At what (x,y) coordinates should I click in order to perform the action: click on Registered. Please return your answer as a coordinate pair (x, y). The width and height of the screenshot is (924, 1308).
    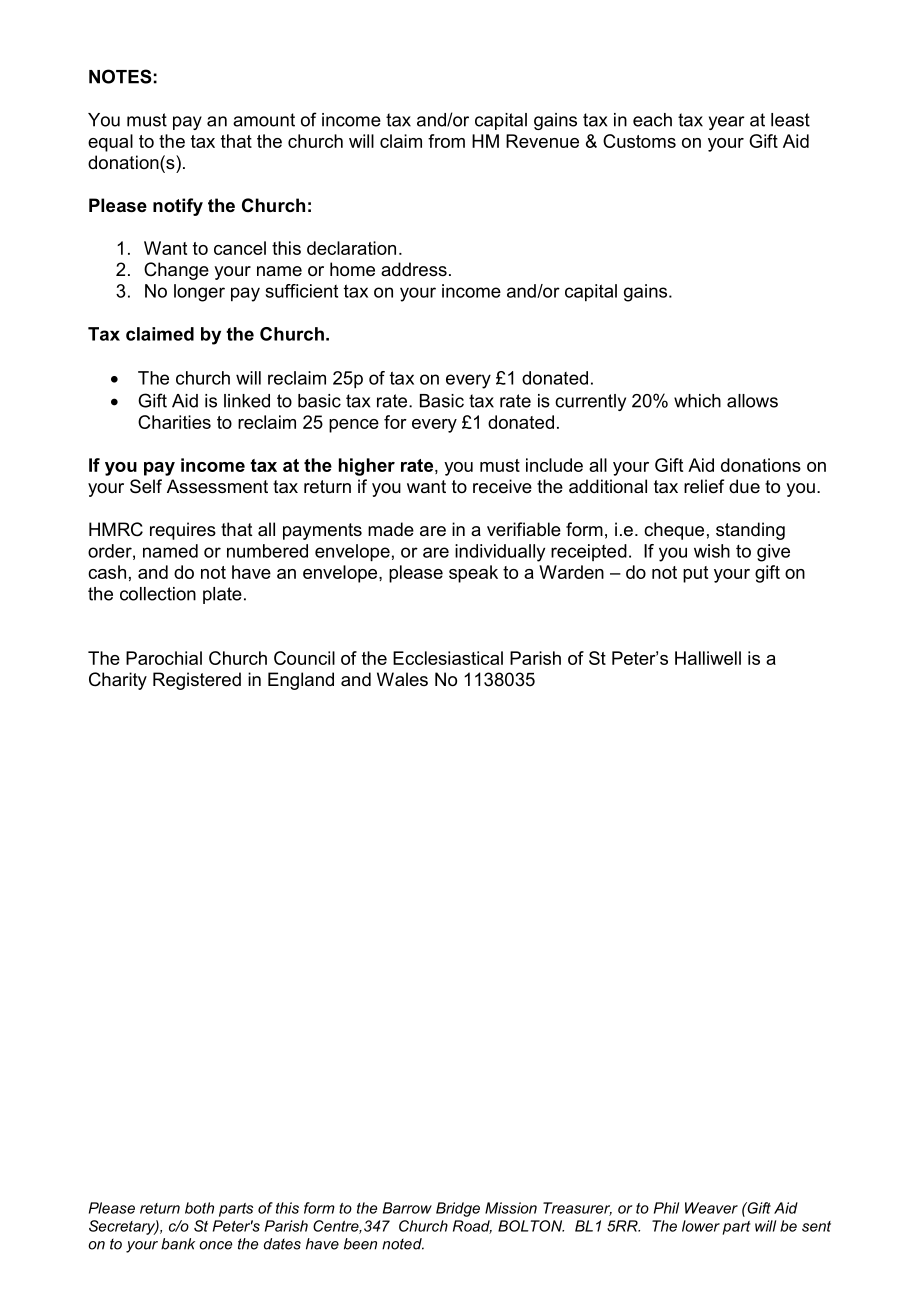
    Looking at the image, I should click on (197, 681).
